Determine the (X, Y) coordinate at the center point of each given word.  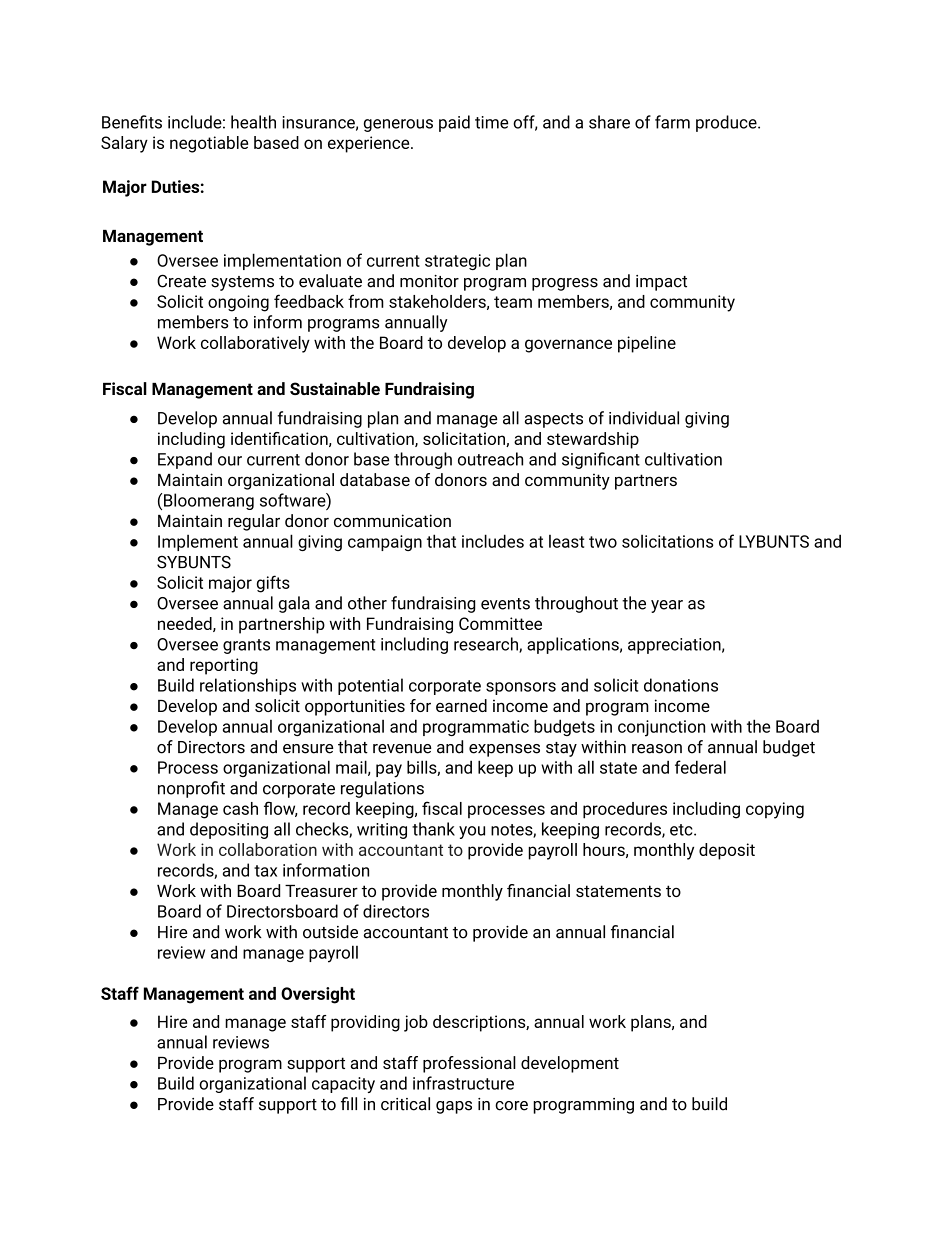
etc (682, 830)
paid (454, 123)
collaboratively (255, 344)
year (667, 606)
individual (644, 418)
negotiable (209, 144)
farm (672, 122)
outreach (490, 459)
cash (240, 808)
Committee (500, 623)
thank (433, 829)
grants (246, 646)
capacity (343, 1085)
